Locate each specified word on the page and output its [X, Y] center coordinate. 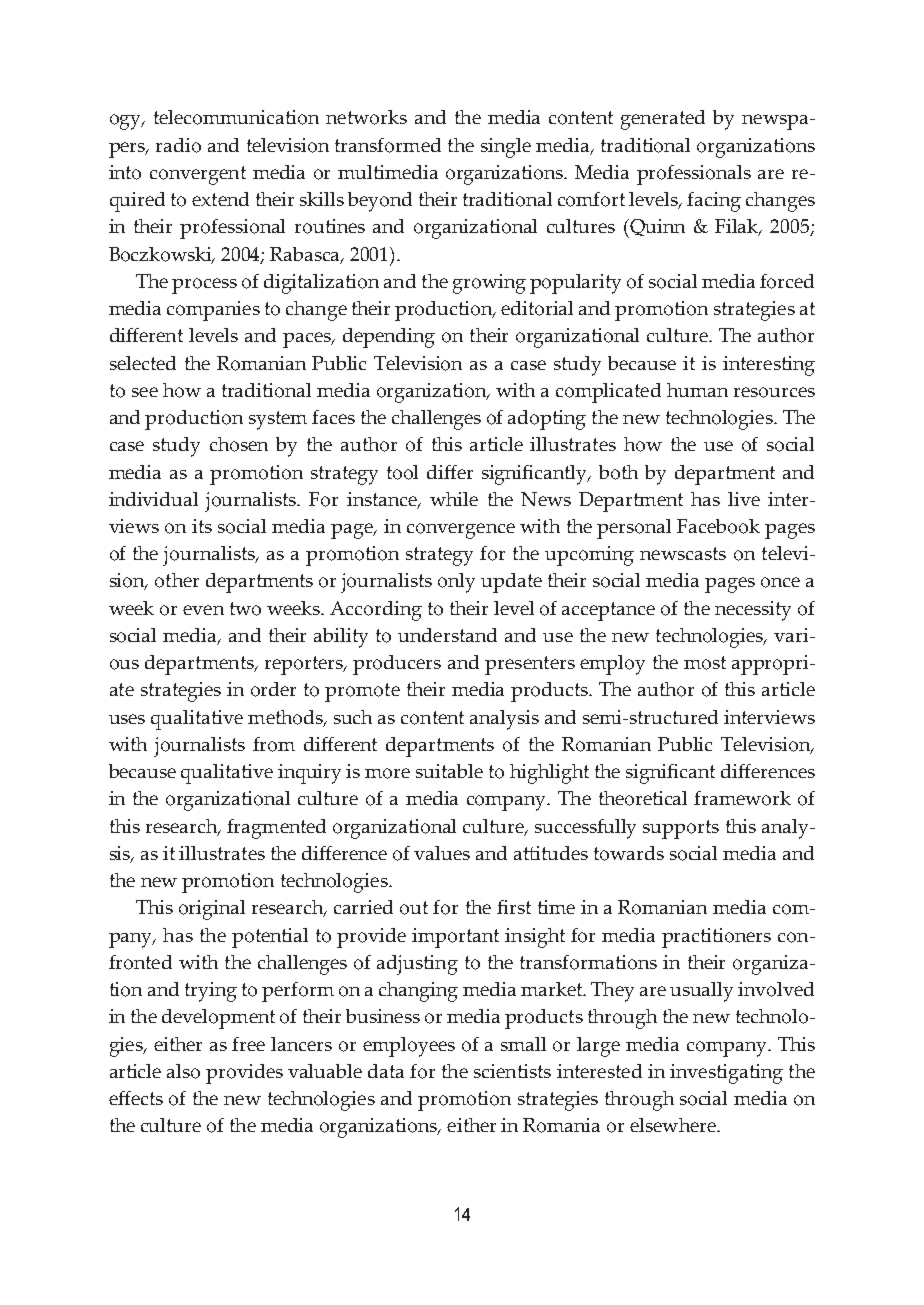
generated [663, 120]
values [442, 853]
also [183, 1071]
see [145, 392]
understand [447, 635]
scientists [512, 1071]
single [506, 148]
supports [681, 829]
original [212, 910]
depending [389, 338]
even [203, 610]
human [697, 390]
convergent [198, 175]
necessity [753, 611]
